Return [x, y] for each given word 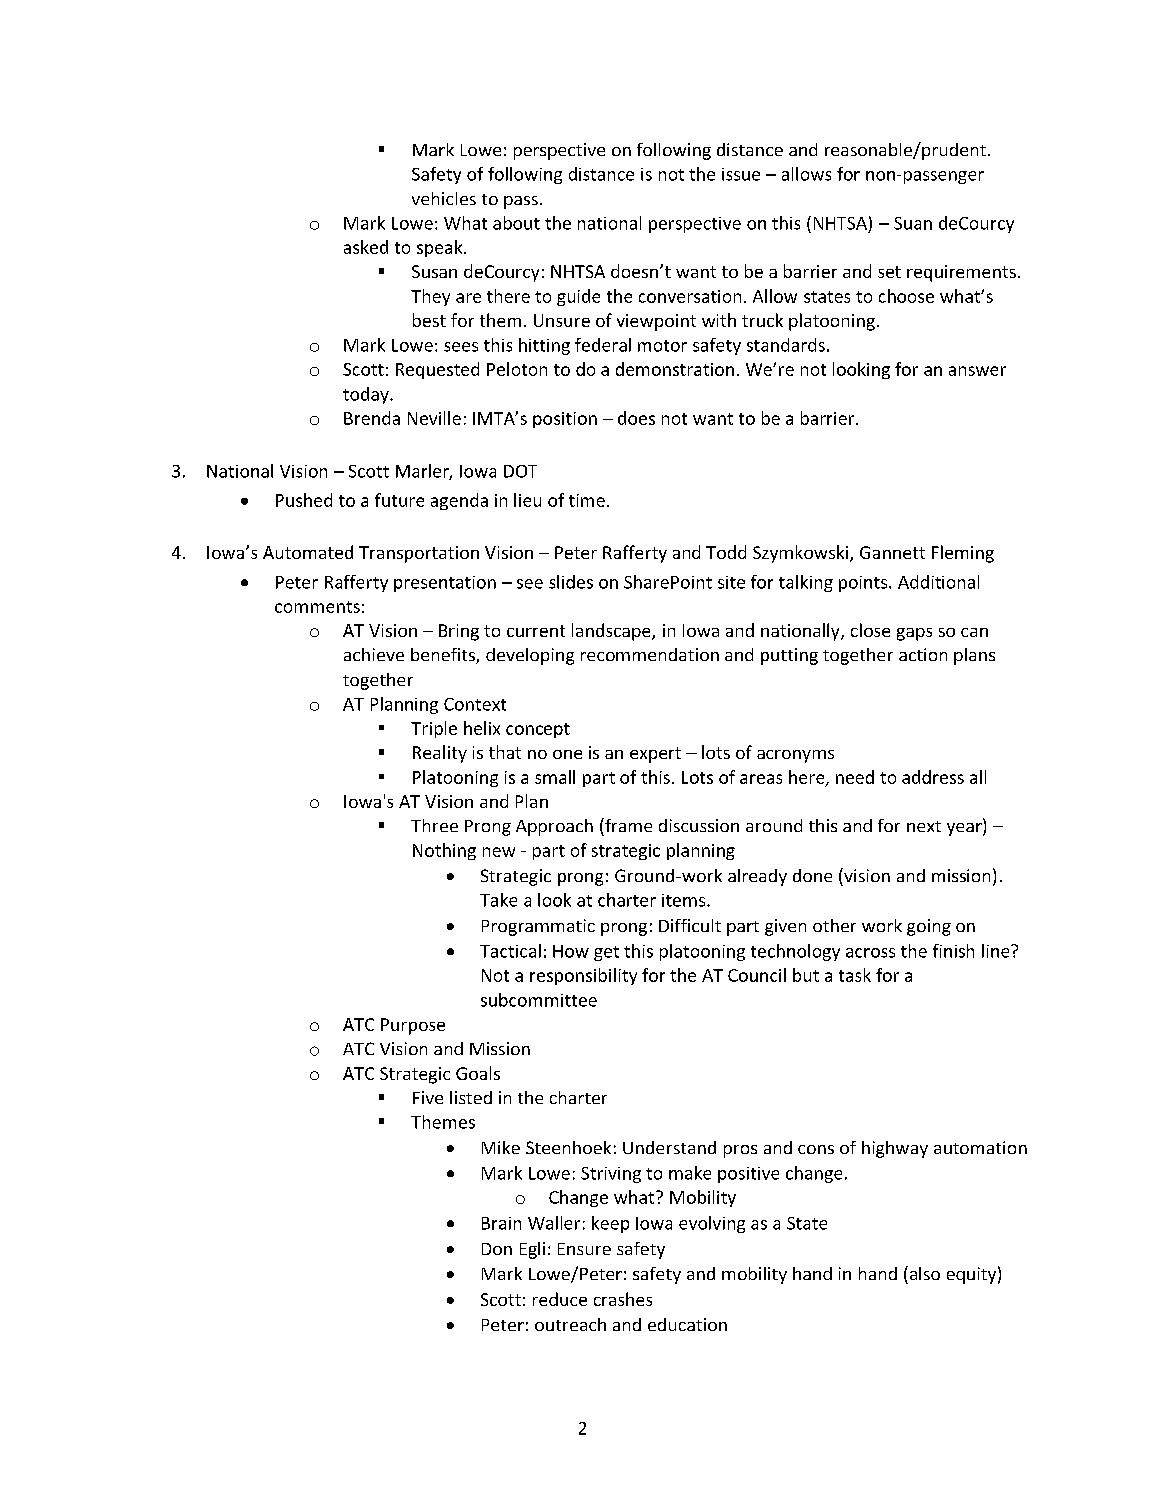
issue [741, 174]
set [889, 272]
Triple [434, 729]
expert [655, 755]
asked [366, 247]
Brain [501, 1223]
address [933, 777]
